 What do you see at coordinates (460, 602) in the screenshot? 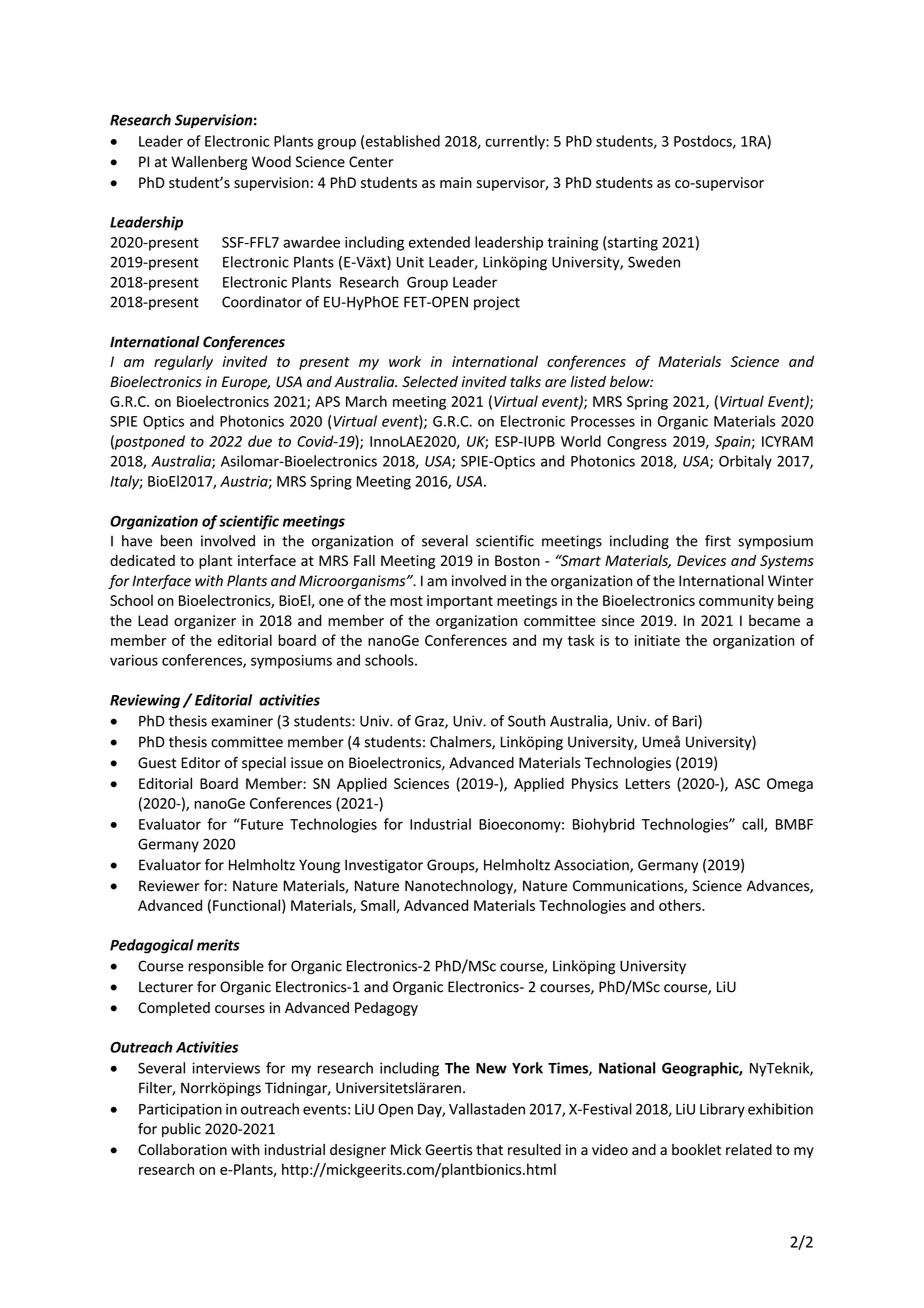
I see `important` at bounding box center [460, 602].
